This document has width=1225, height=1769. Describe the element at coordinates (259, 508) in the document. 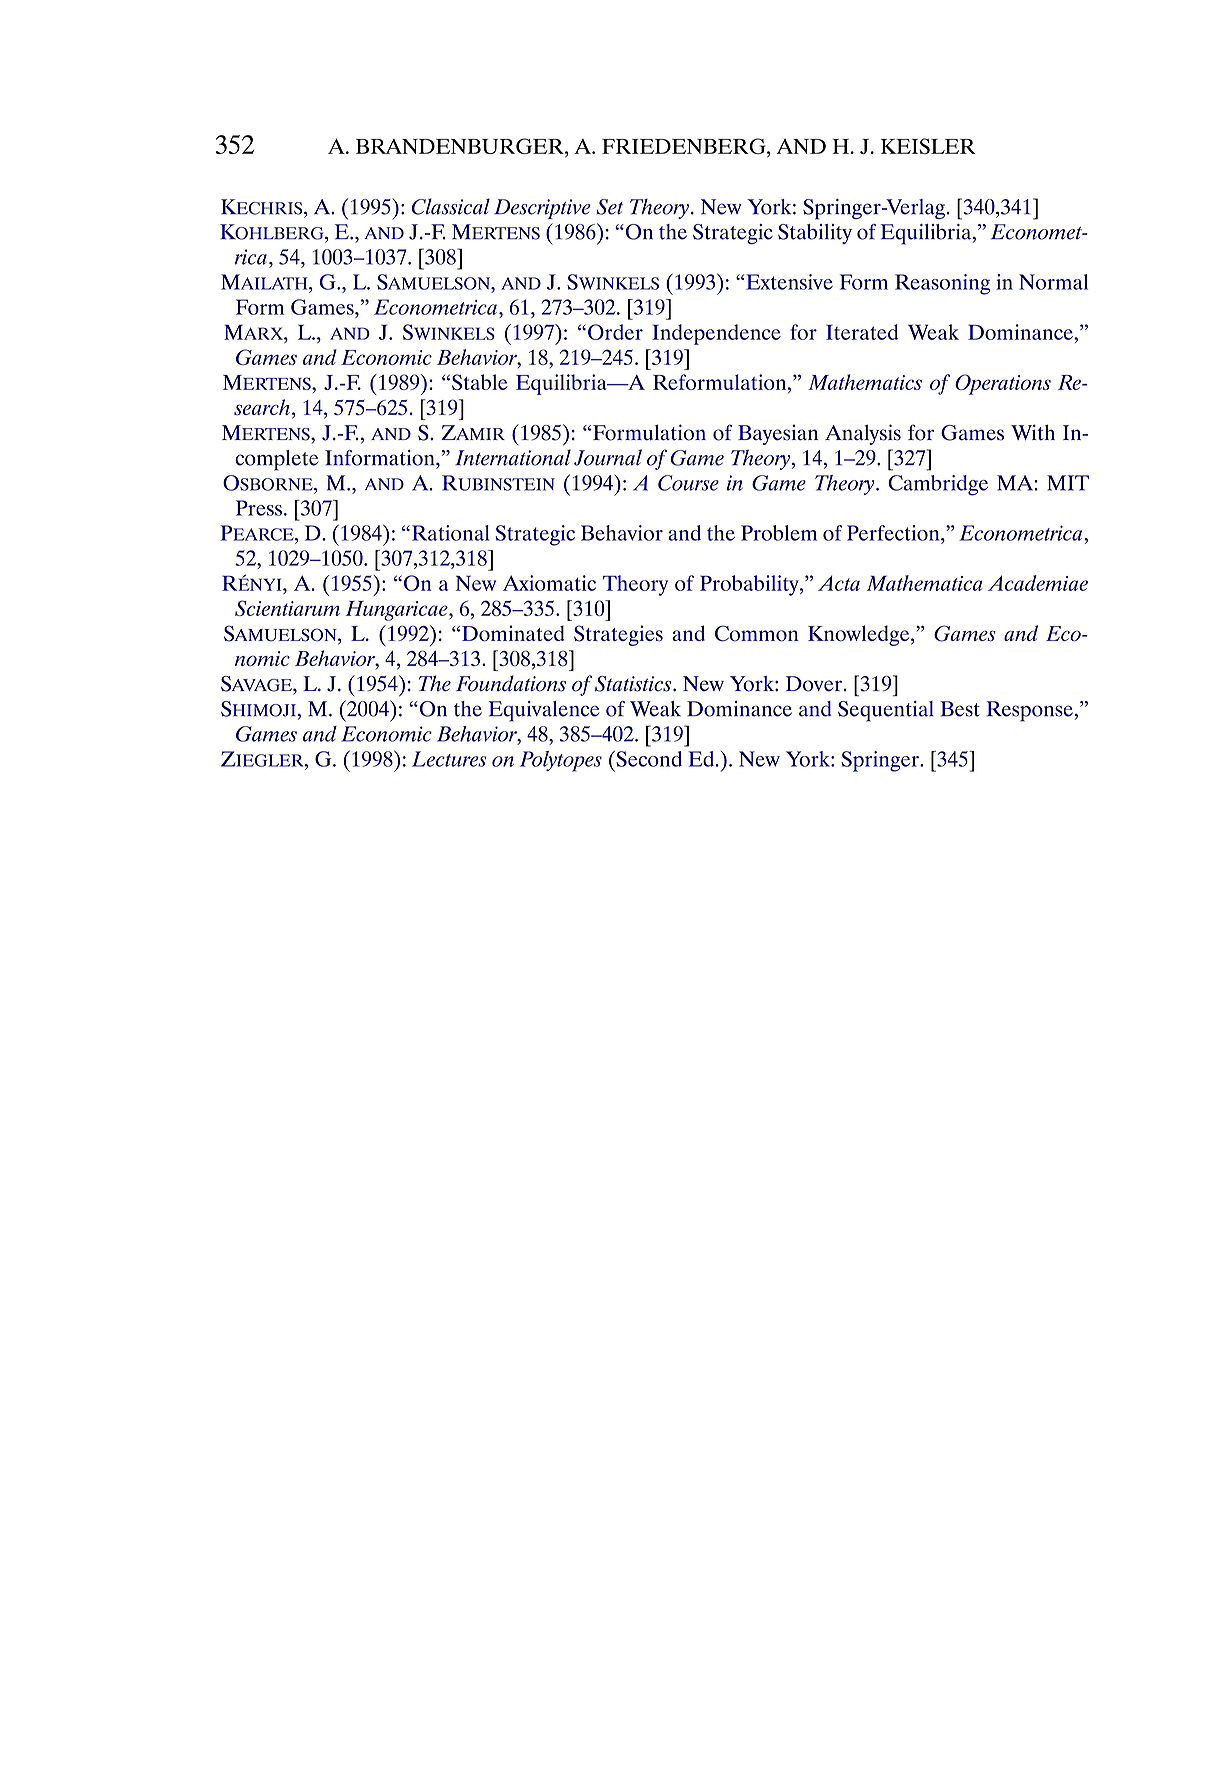

I see `Press` at that location.
